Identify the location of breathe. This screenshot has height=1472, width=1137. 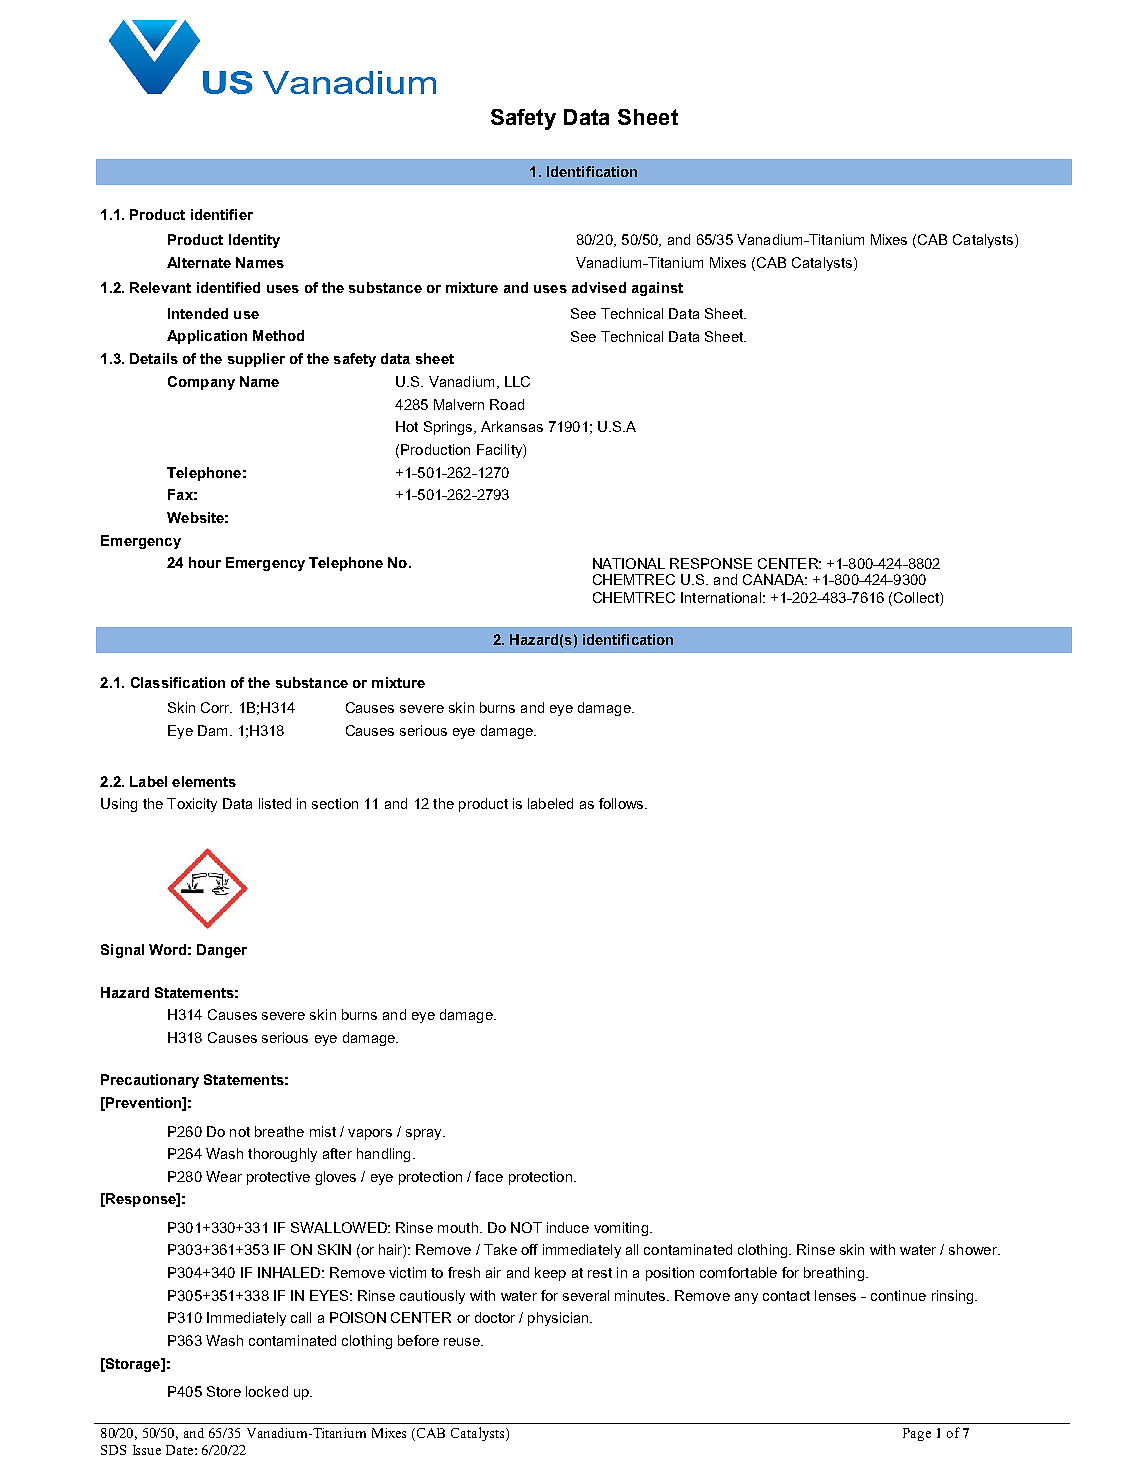
(279, 1131).
